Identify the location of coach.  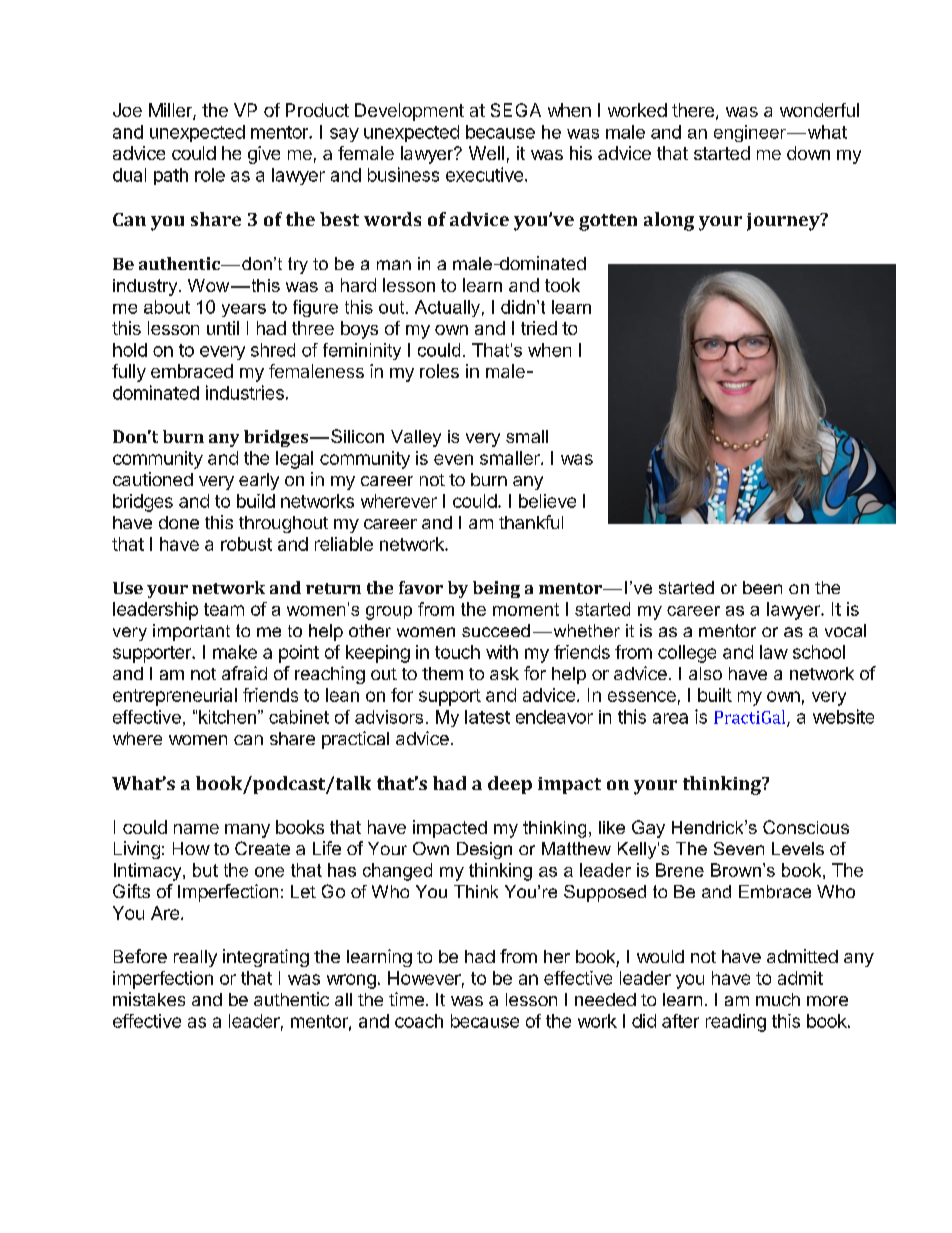
(419, 1021).
